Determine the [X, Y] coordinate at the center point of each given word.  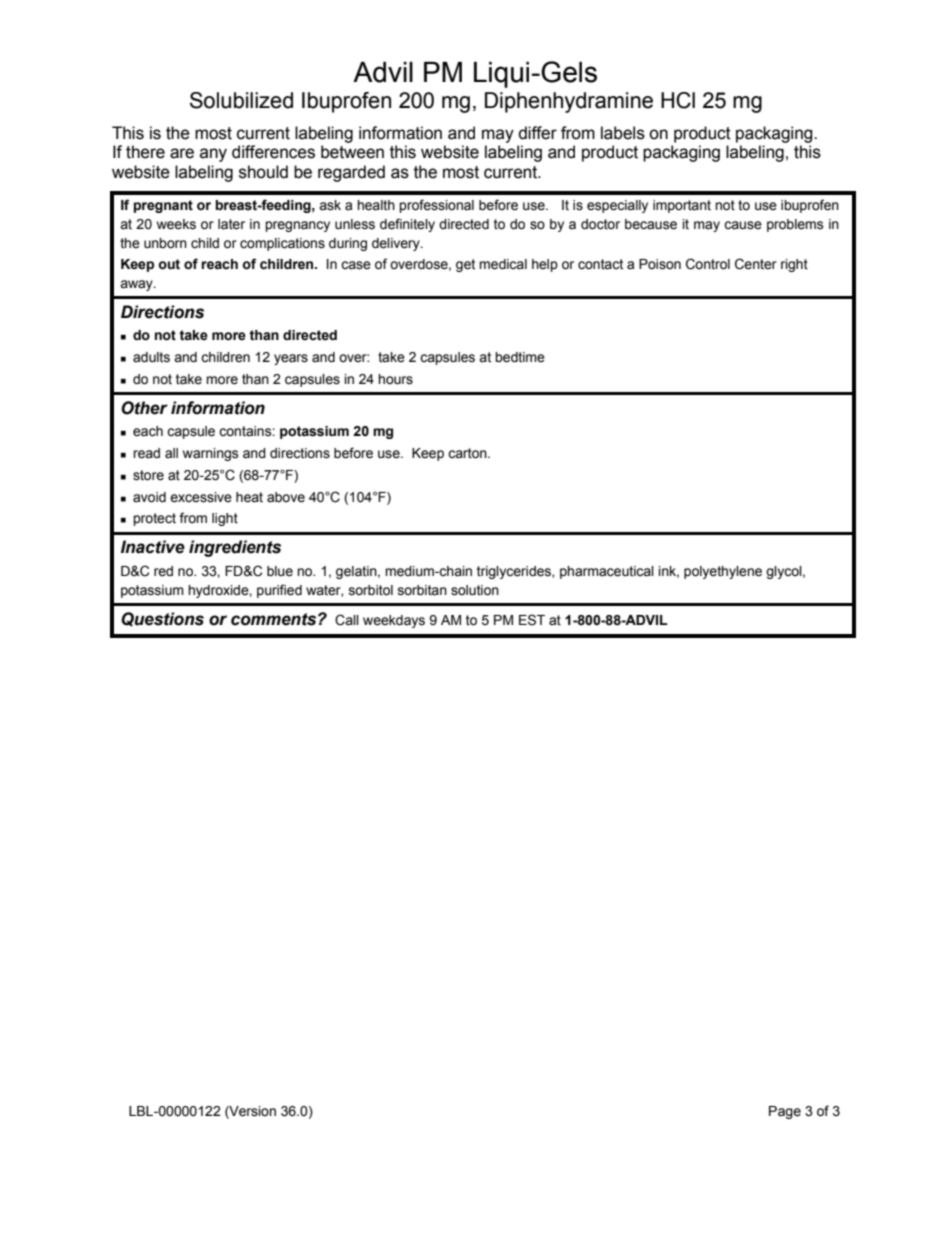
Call [347, 620]
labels [623, 133]
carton [468, 453]
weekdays [394, 621]
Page [785, 1112]
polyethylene [723, 572]
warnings [211, 454]
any [213, 155]
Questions [162, 619]
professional [436, 206]
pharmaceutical [607, 572]
